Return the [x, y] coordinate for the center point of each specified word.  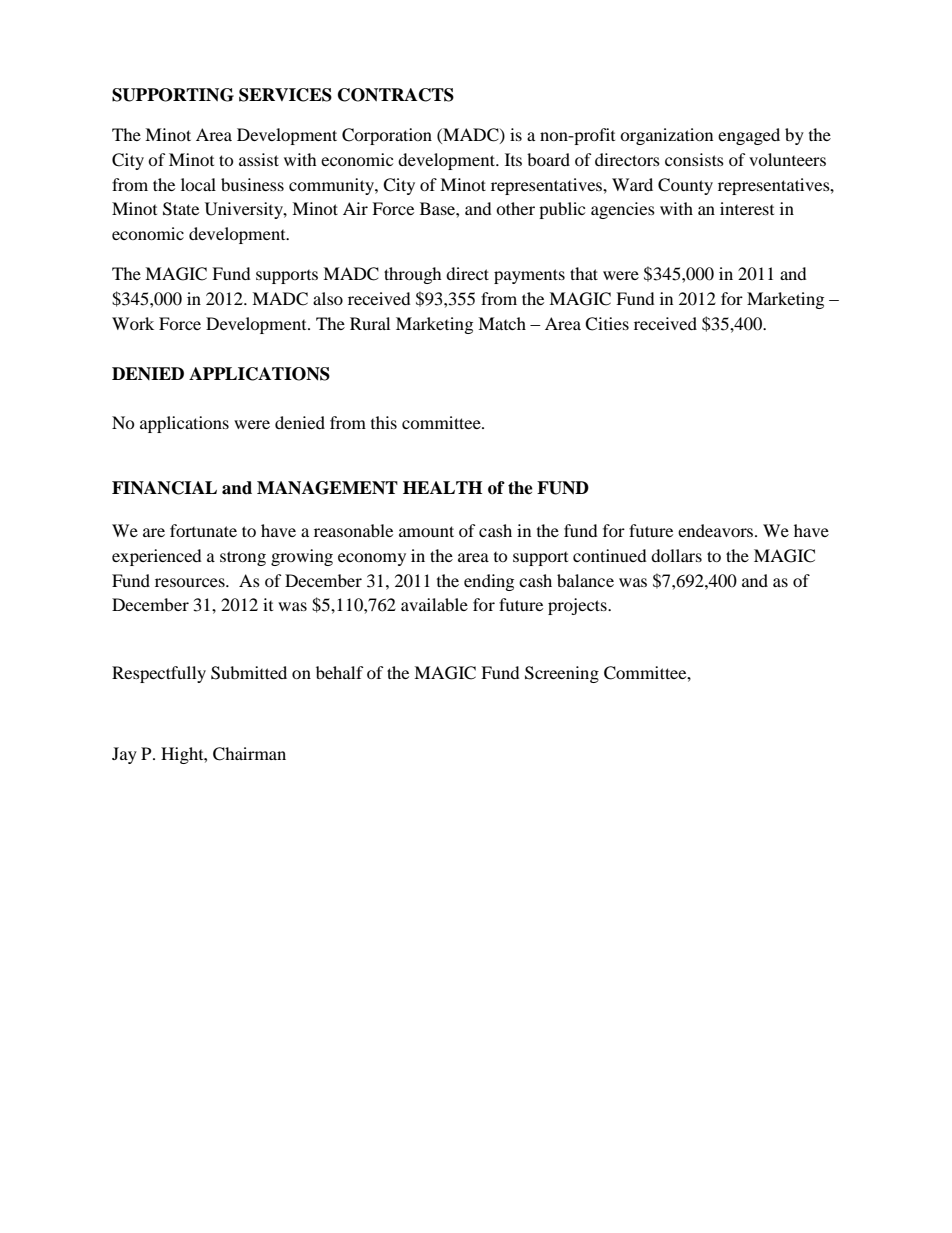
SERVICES [285, 95]
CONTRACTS [396, 95]
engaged [749, 136]
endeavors [717, 530]
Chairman [249, 754]
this [384, 422]
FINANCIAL [164, 488]
